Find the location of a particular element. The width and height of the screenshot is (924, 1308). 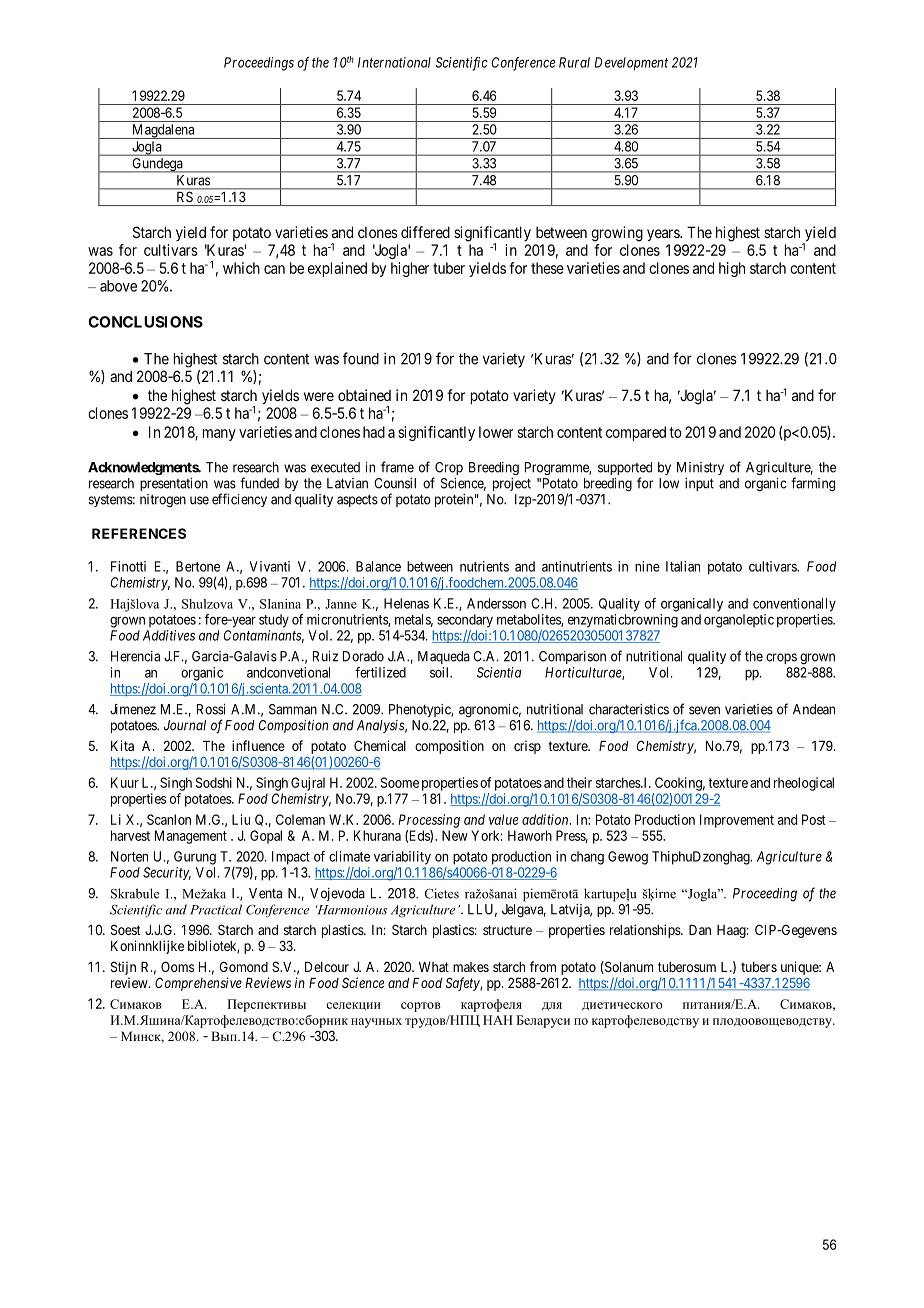

crisp is located at coordinates (527, 747).
